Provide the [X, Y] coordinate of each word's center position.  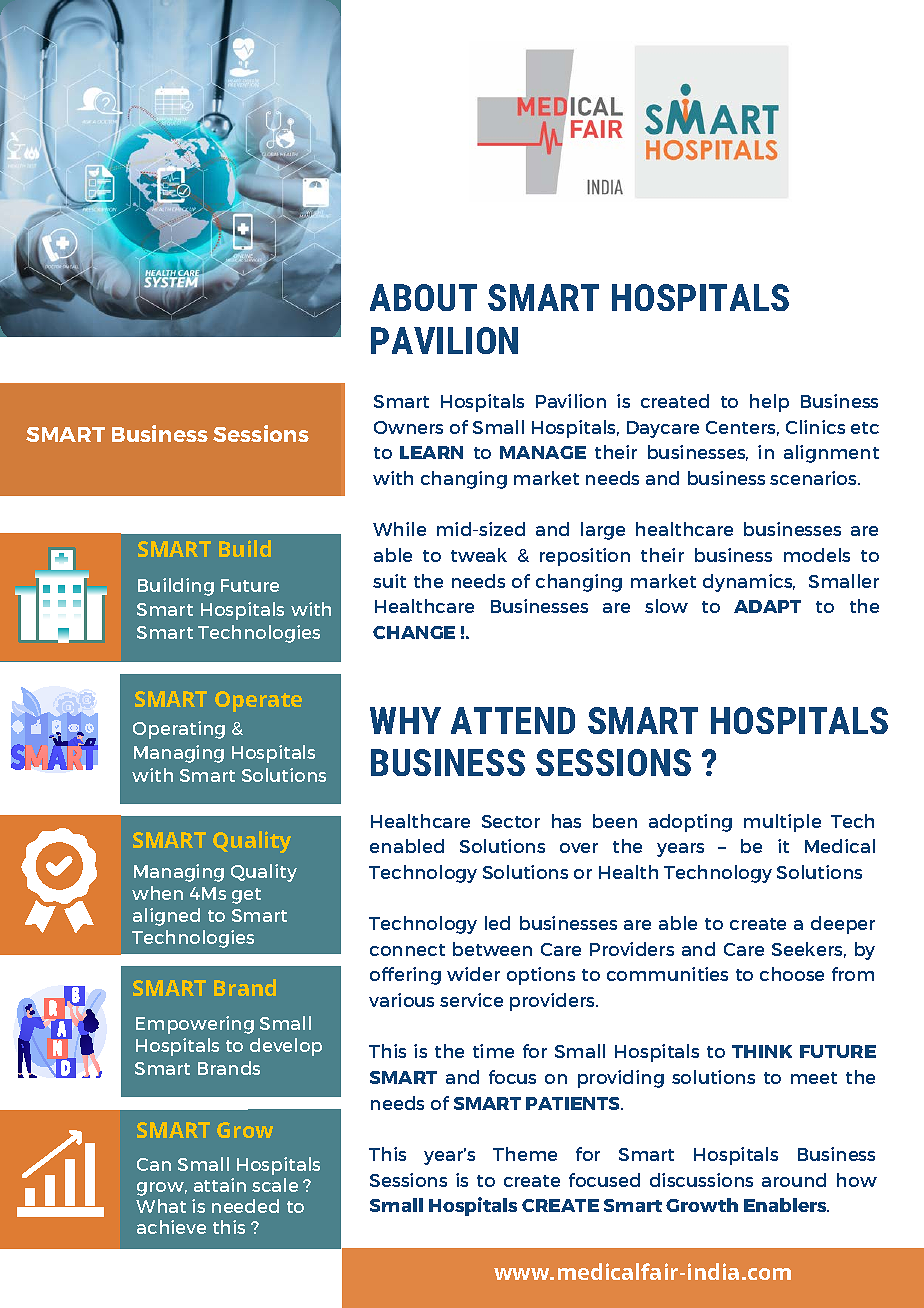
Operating [179, 730]
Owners [408, 427]
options [541, 976]
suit [389, 581]
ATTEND [513, 720]
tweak [479, 555]
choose [792, 974]
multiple [782, 823]
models [817, 555]
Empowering [195, 1025]
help [769, 403]
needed [245, 1206]
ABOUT [423, 297]
